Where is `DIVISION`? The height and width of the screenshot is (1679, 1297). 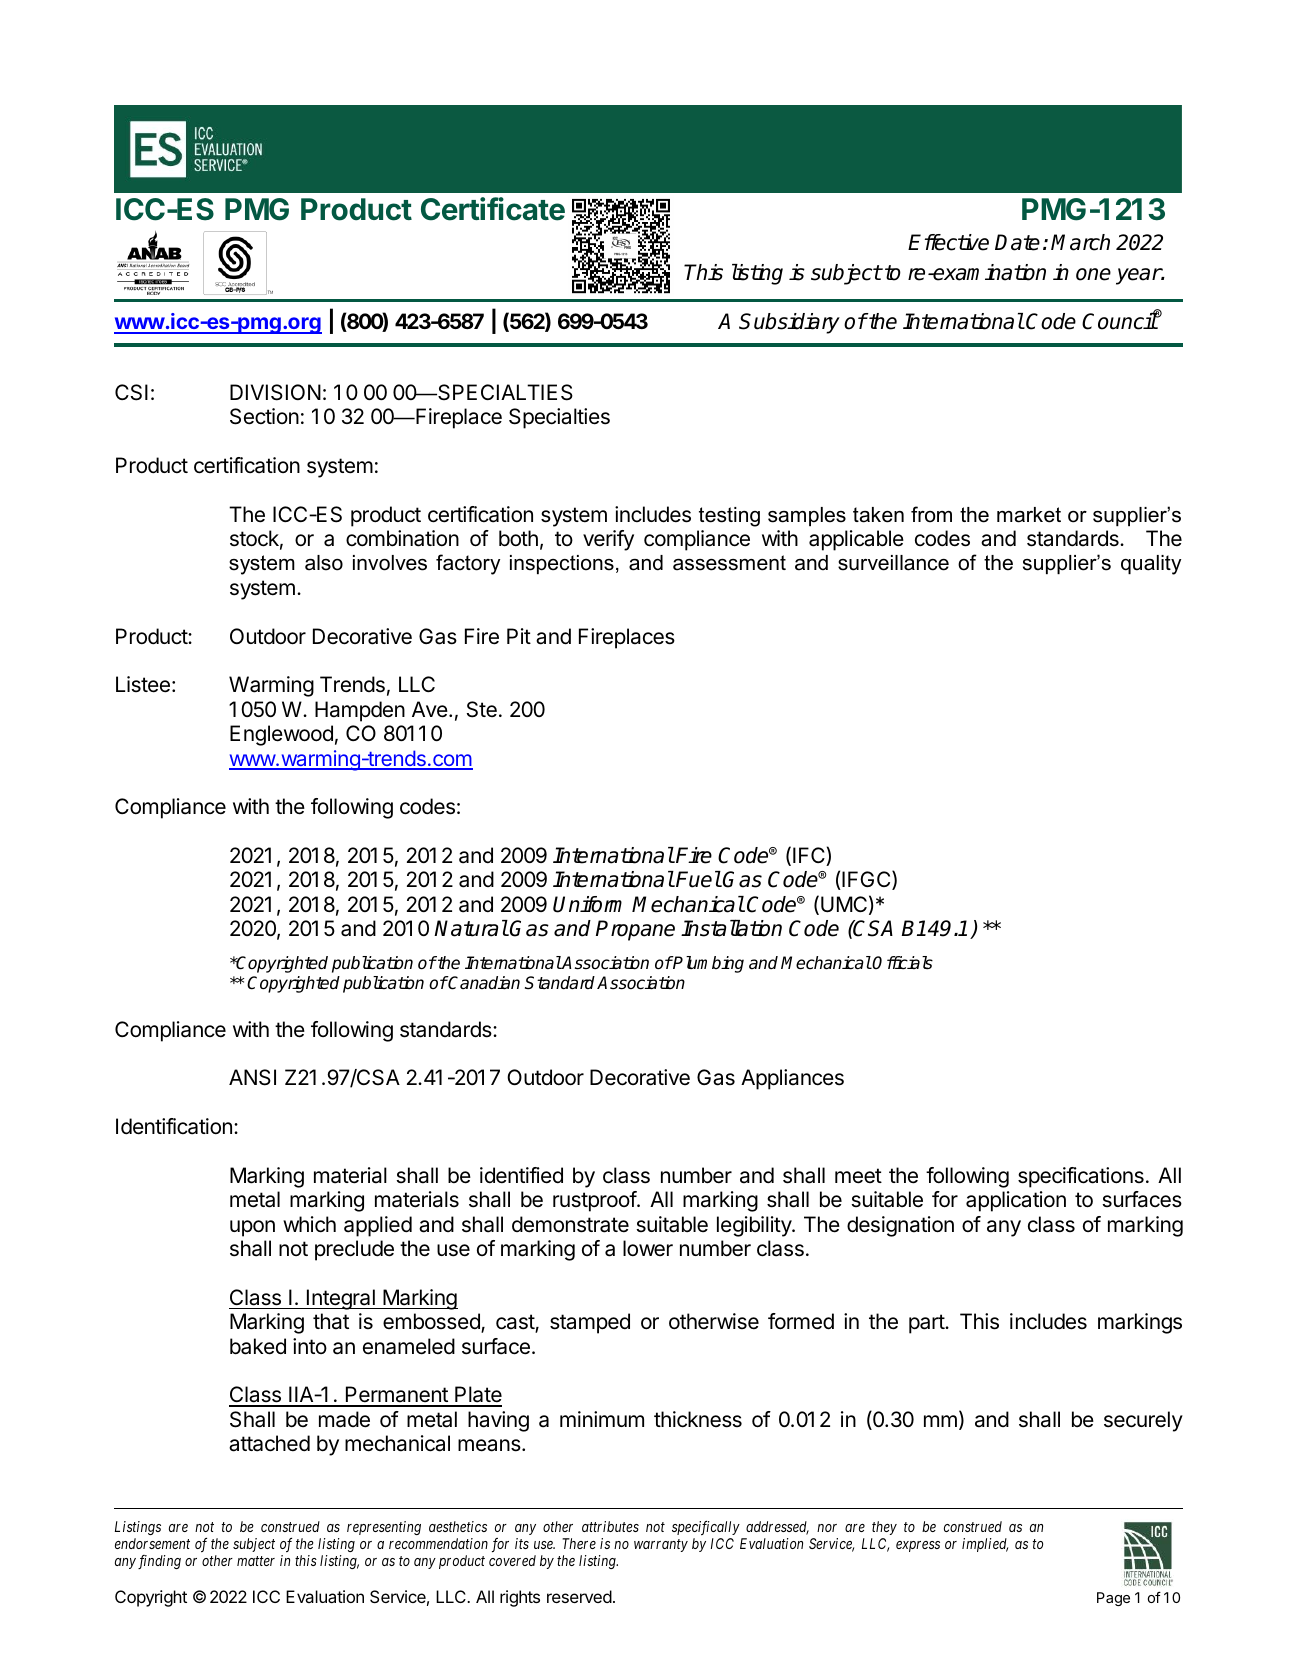 DIVISION is located at coordinates (275, 392).
